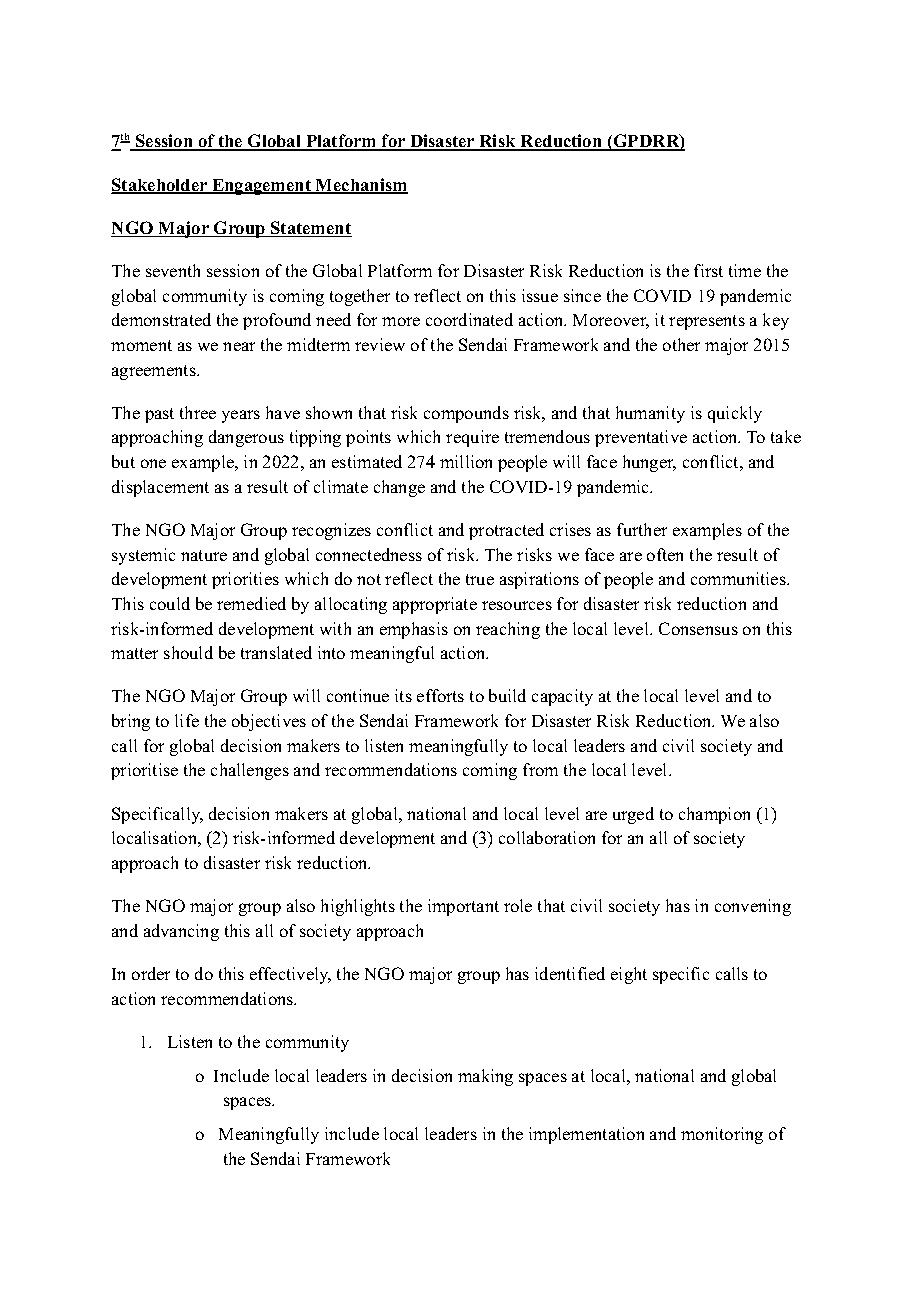 Image resolution: width=924 pixels, height=1307 pixels. What do you see at coordinates (151, 973) in the screenshot?
I see `order` at bounding box center [151, 973].
